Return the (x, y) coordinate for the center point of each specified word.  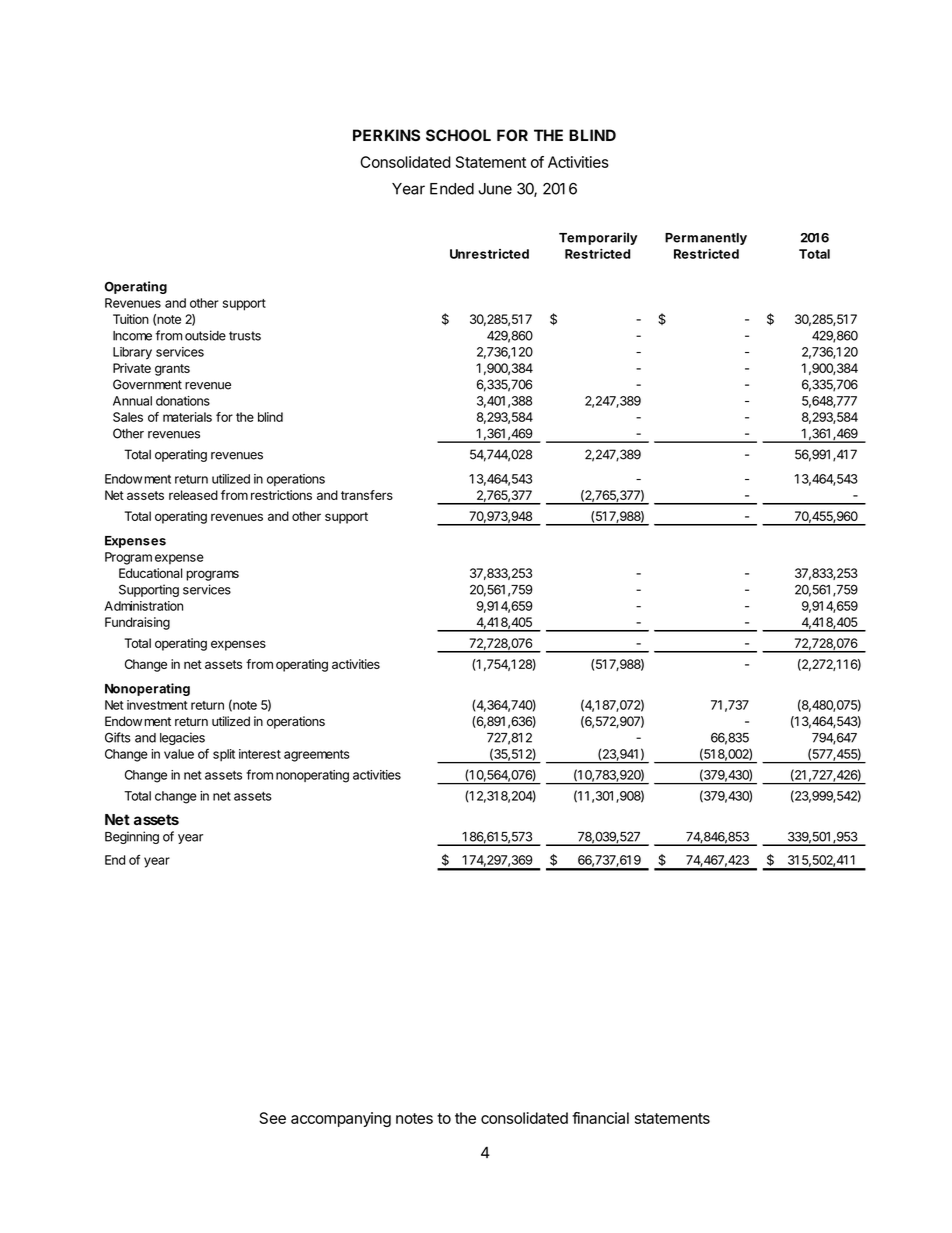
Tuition (131, 319)
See (272, 1118)
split (224, 755)
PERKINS (386, 135)
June (495, 189)
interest (260, 754)
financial (600, 1118)
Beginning (132, 837)
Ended (452, 189)
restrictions (281, 495)
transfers (367, 495)
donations (183, 401)
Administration (143, 606)
